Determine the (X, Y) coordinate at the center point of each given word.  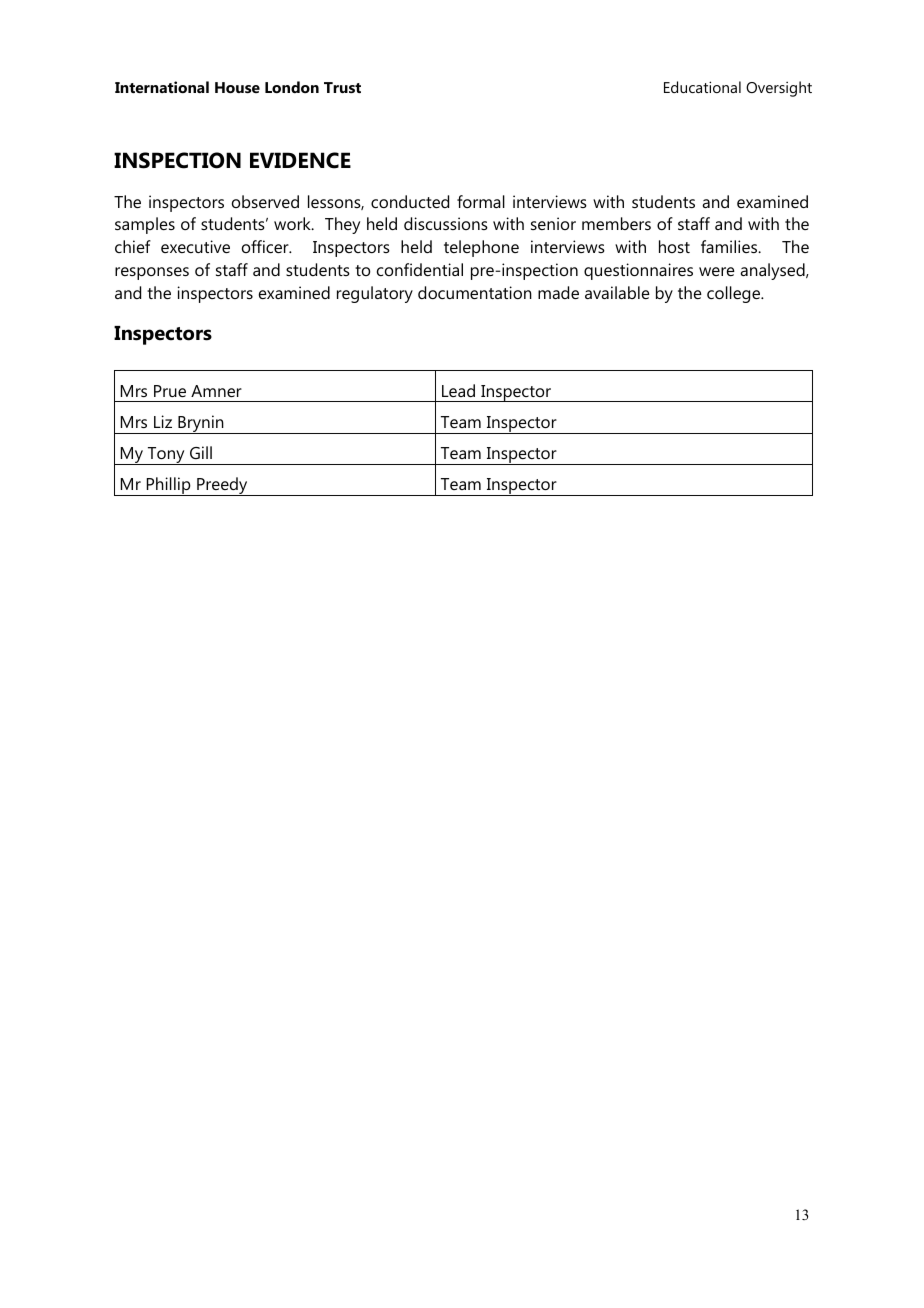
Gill (201, 452)
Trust (342, 87)
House (237, 87)
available (617, 292)
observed (265, 201)
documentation (475, 292)
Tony (166, 456)
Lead (458, 390)
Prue (170, 391)
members (616, 223)
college (734, 294)
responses (152, 273)
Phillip (168, 486)
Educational (702, 87)
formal (481, 201)
